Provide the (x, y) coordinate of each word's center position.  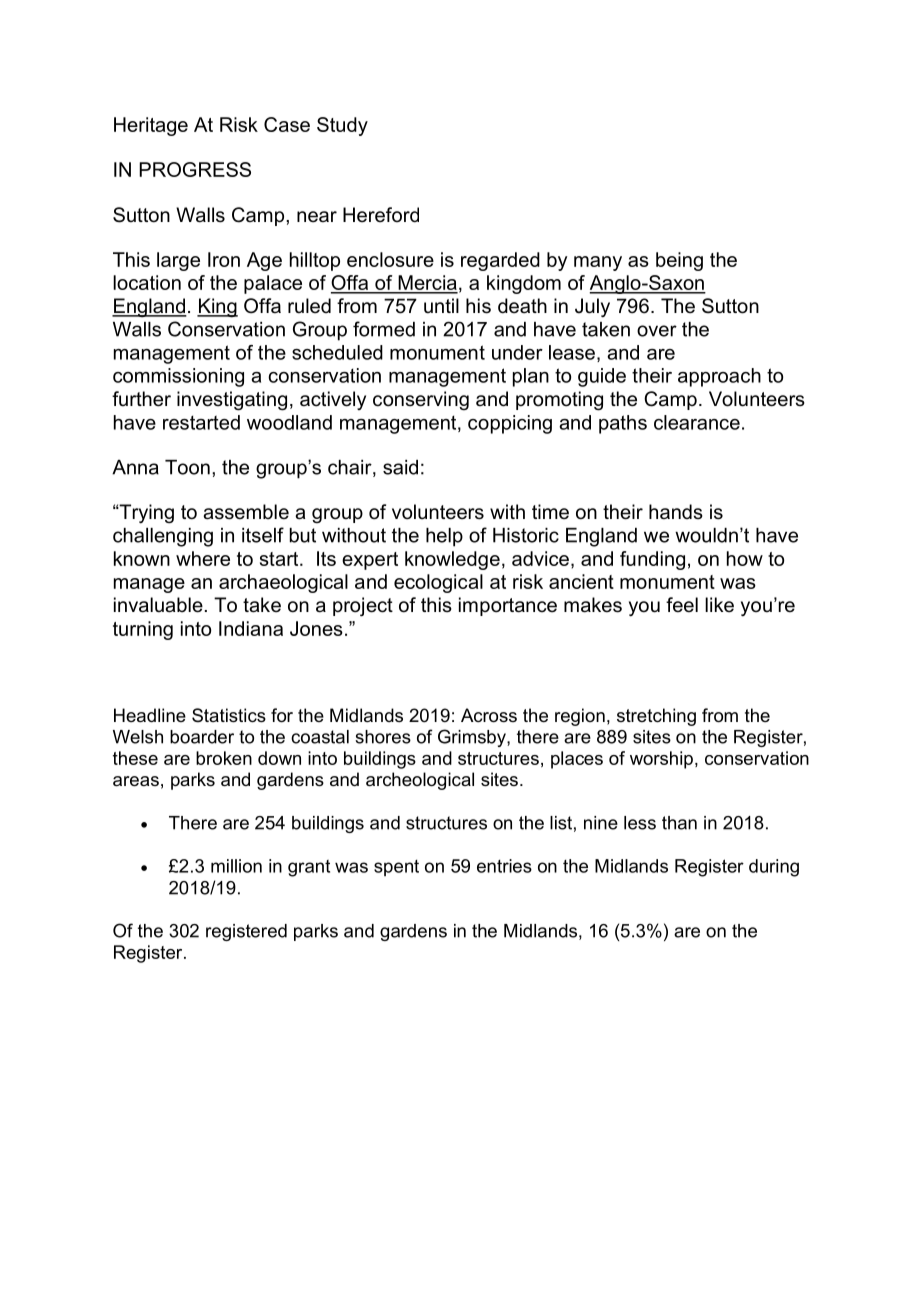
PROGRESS (195, 169)
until (441, 306)
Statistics (229, 715)
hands (676, 512)
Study (342, 126)
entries (504, 866)
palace (273, 284)
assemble (246, 512)
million (236, 866)
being (679, 261)
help (444, 537)
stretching (656, 717)
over (657, 331)
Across (489, 715)
